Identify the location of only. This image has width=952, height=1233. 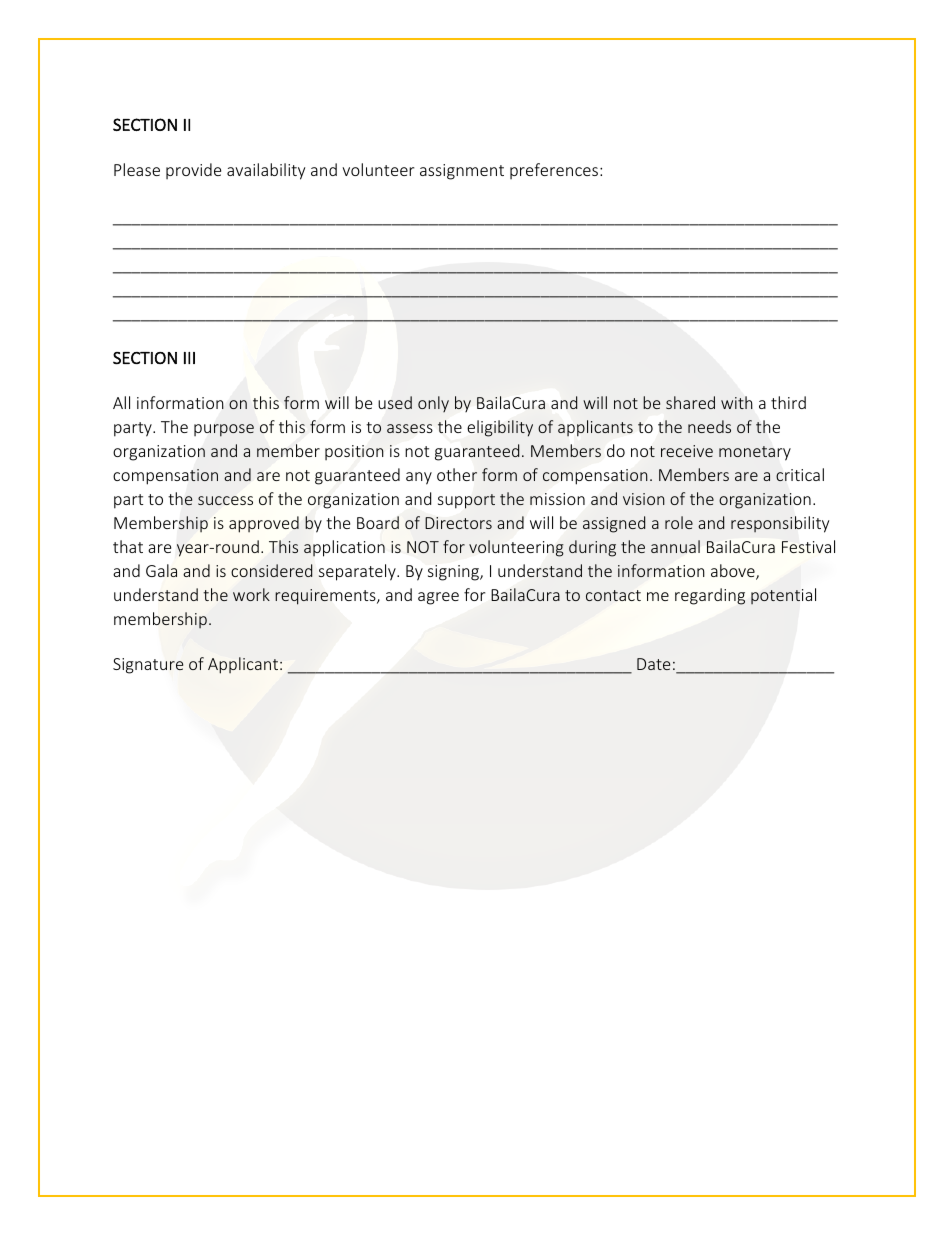
(433, 404).
